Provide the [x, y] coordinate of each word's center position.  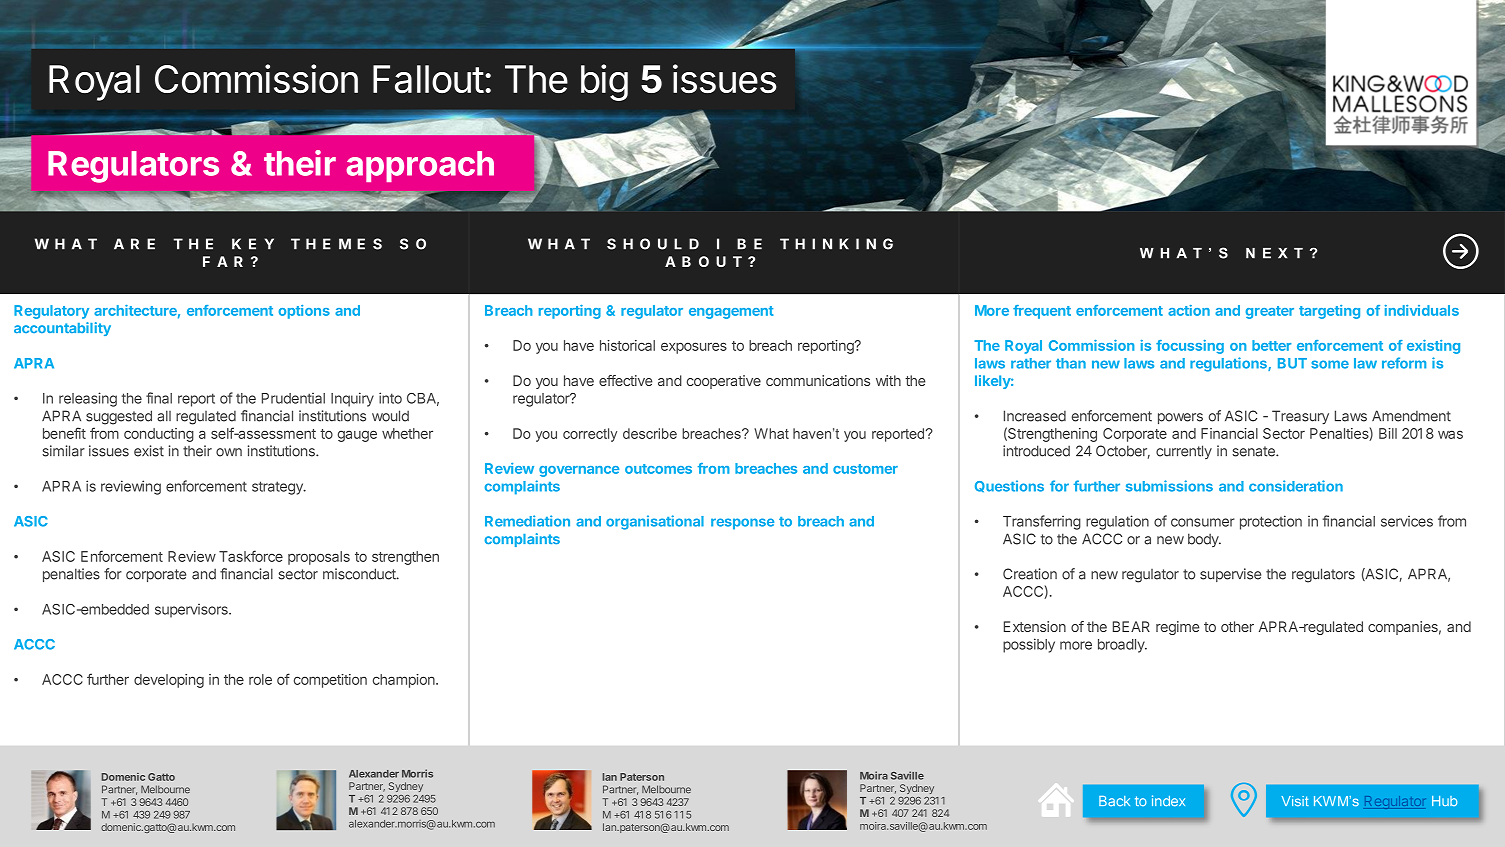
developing [169, 681]
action [1189, 310]
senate [1254, 451]
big [604, 82]
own [229, 452]
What [771, 433]
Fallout [428, 79]
